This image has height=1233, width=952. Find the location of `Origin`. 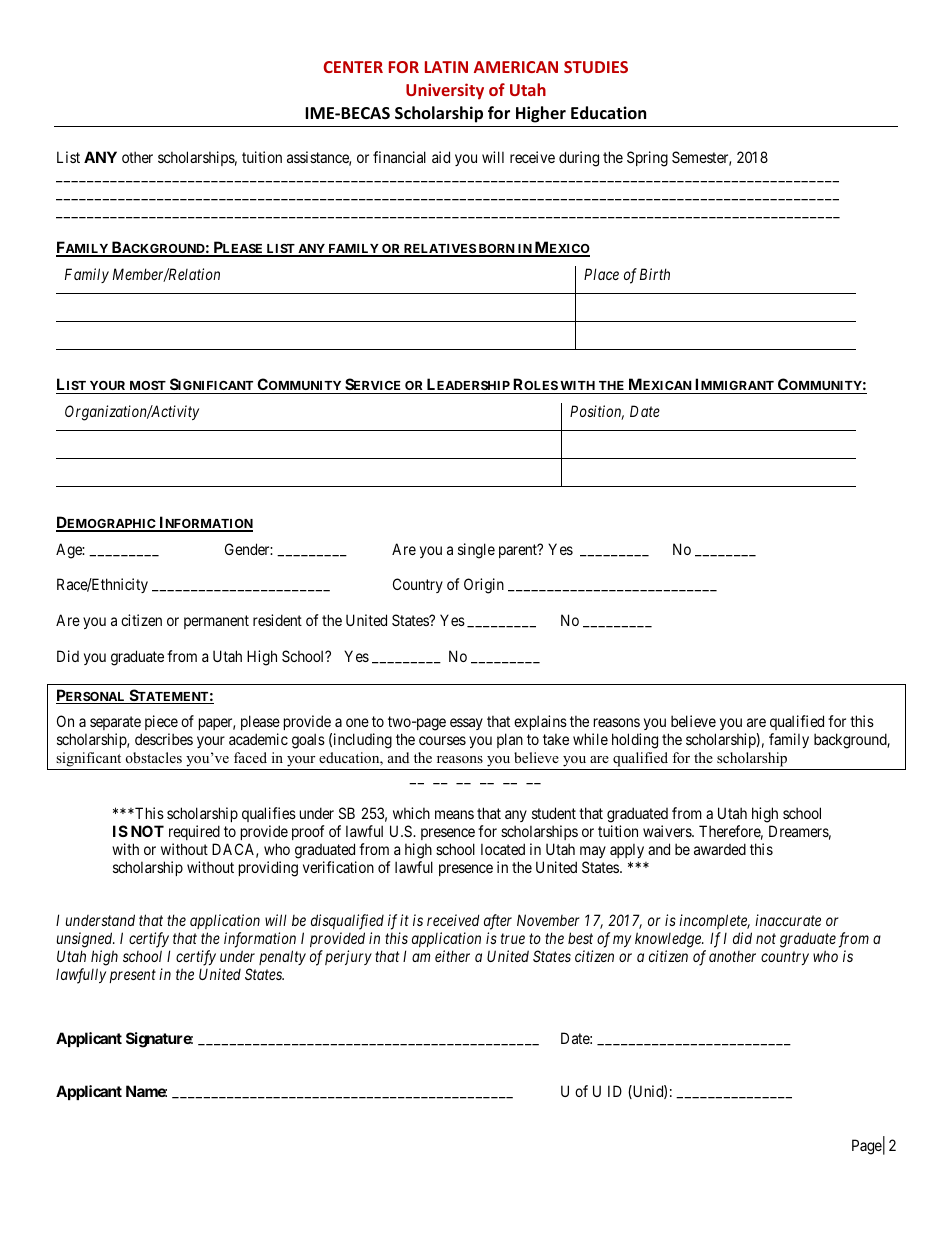

Origin is located at coordinates (484, 586).
